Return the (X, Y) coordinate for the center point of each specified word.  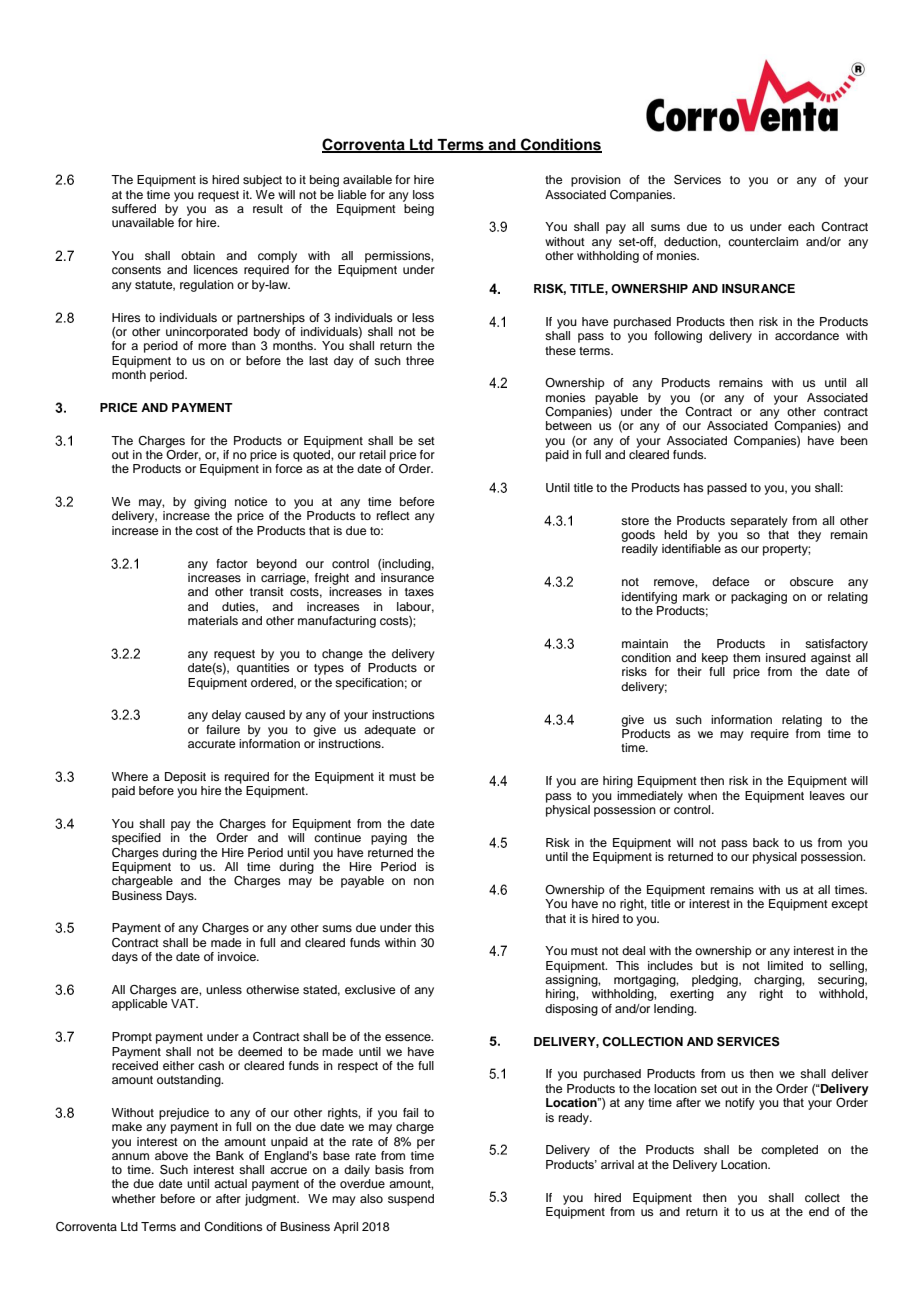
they (809, 536)
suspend (411, 1200)
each (801, 226)
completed (789, 1151)
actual (230, 1183)
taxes (419, 592)
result (268, 208)
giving (210, 503)
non (424, 881)
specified (136, 839)
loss (423, 194)
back (766, 842)
